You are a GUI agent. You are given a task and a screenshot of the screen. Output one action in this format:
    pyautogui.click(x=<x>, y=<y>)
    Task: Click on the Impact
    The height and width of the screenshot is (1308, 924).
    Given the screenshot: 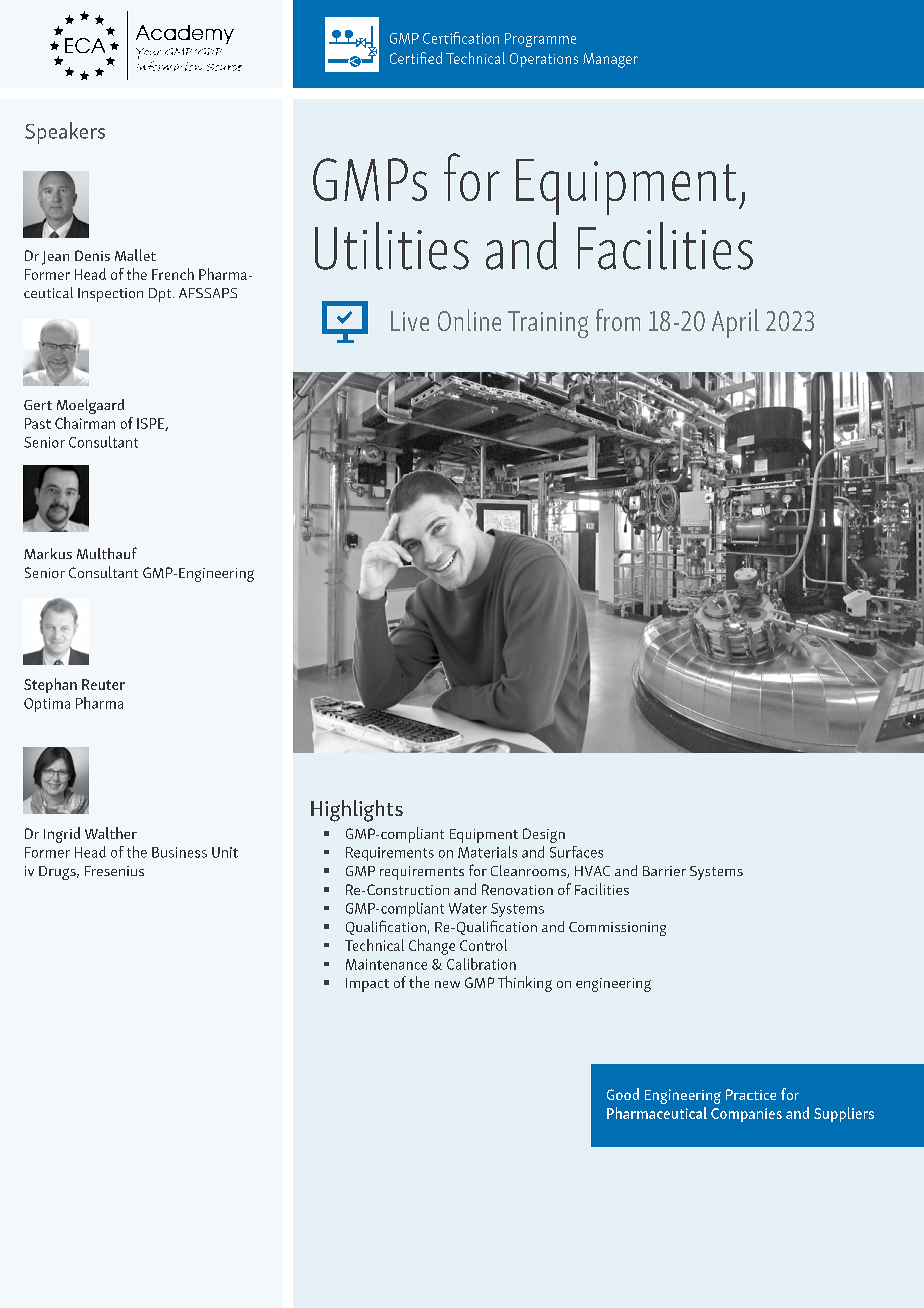 What is the action you would take?
    pyautogui.click(x=367, y=985)
